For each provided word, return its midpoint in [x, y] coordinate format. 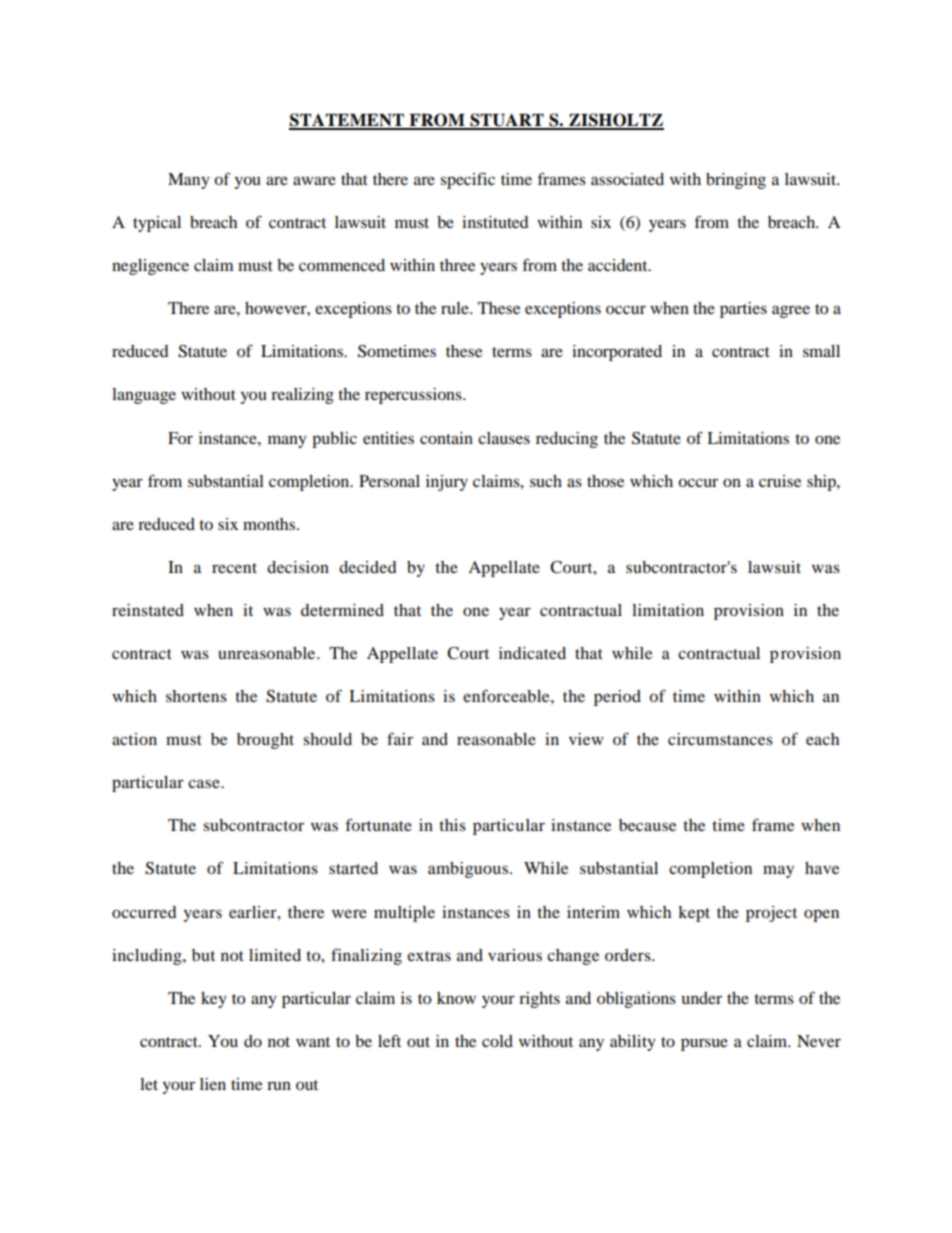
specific [467, 180]
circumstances [720, 739]
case [205, 783]
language [144, 396]
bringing [736, 181]
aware [314, 180]
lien [213, 1084]
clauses [504, 438]
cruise [780, 481]
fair [400, 738]
